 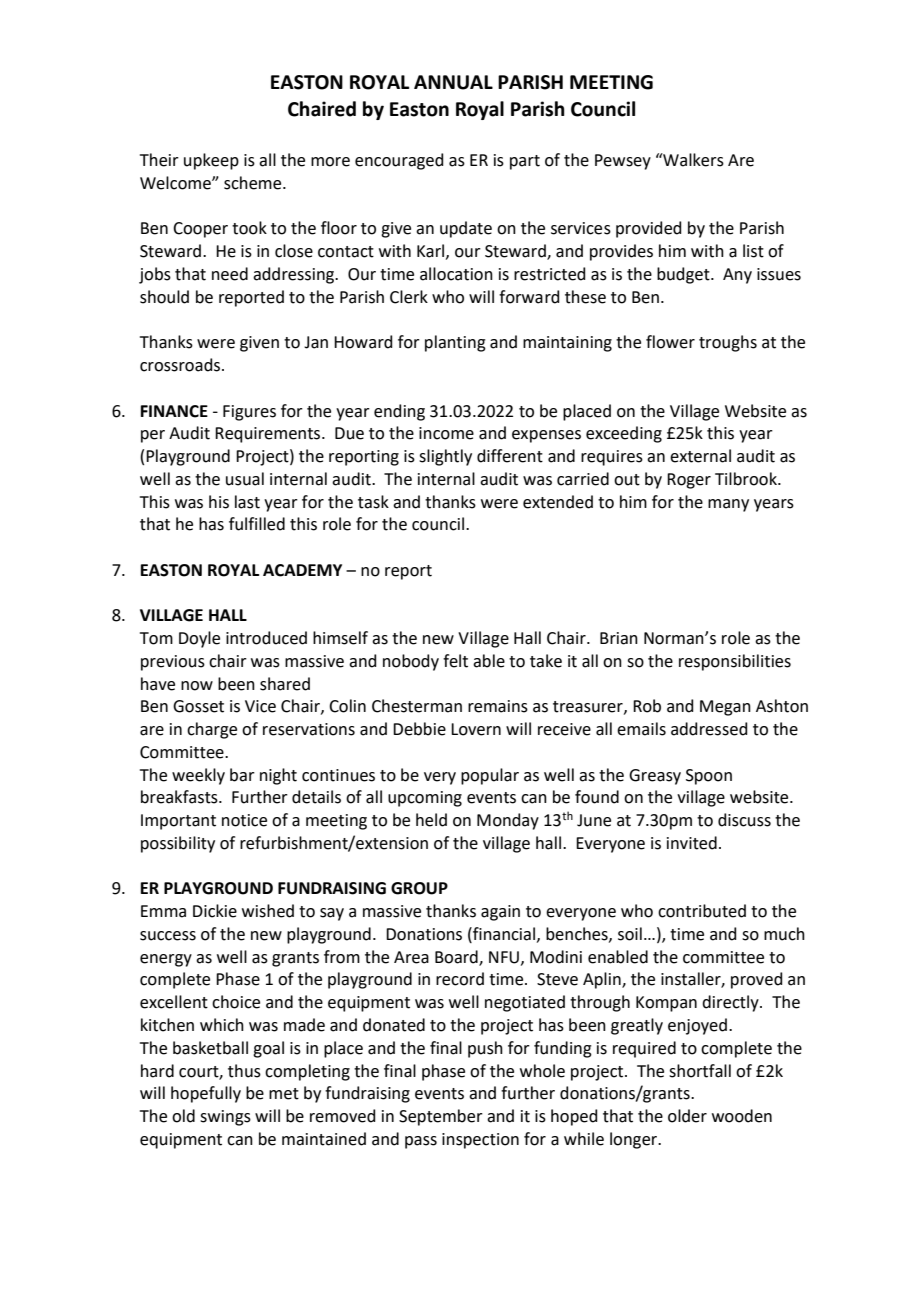 I want to click on last, so click(x=247, y=502).
